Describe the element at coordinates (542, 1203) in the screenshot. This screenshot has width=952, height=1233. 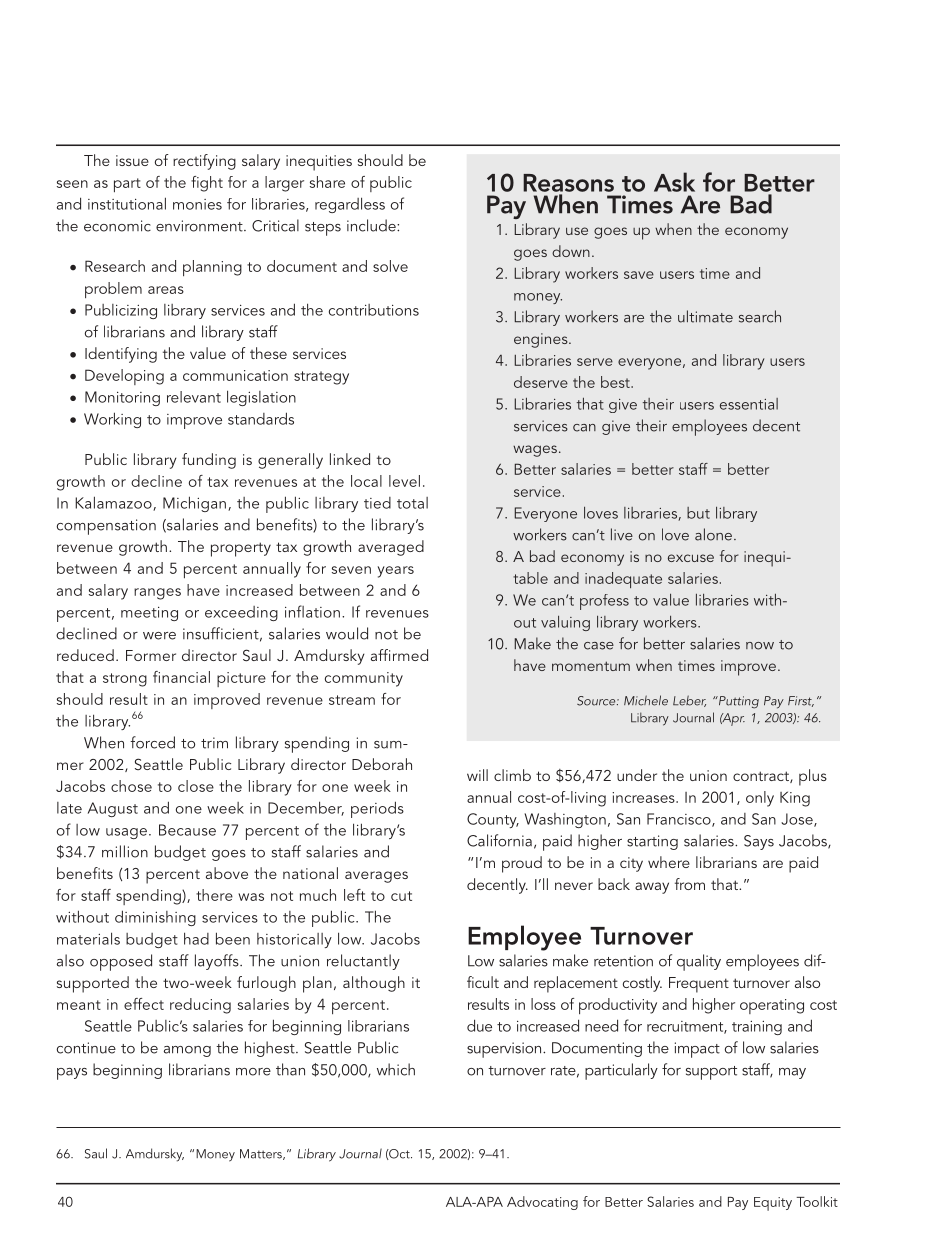
I see `Advocating` at that location.
